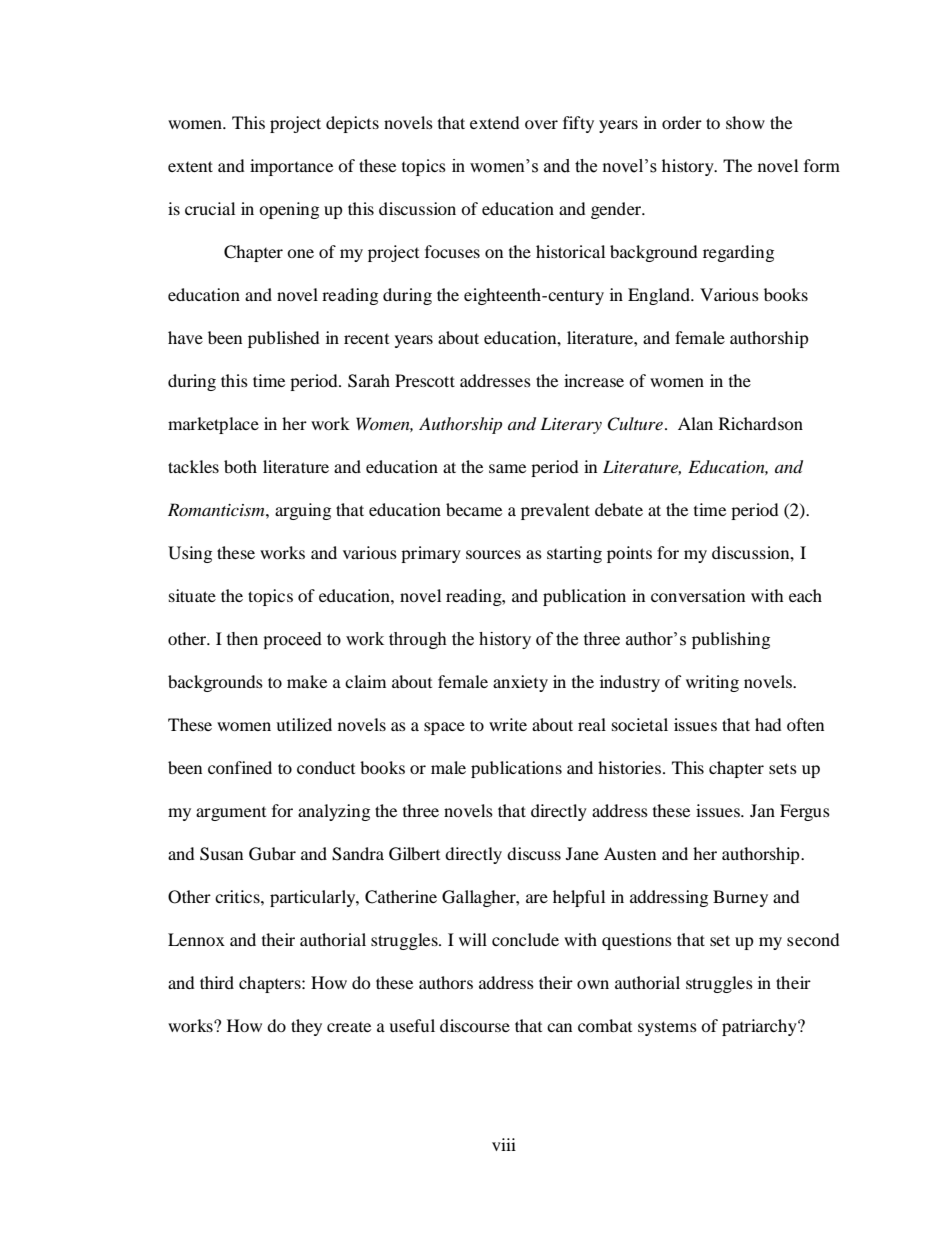  I want to click on Prescott, so click(425, 380).
